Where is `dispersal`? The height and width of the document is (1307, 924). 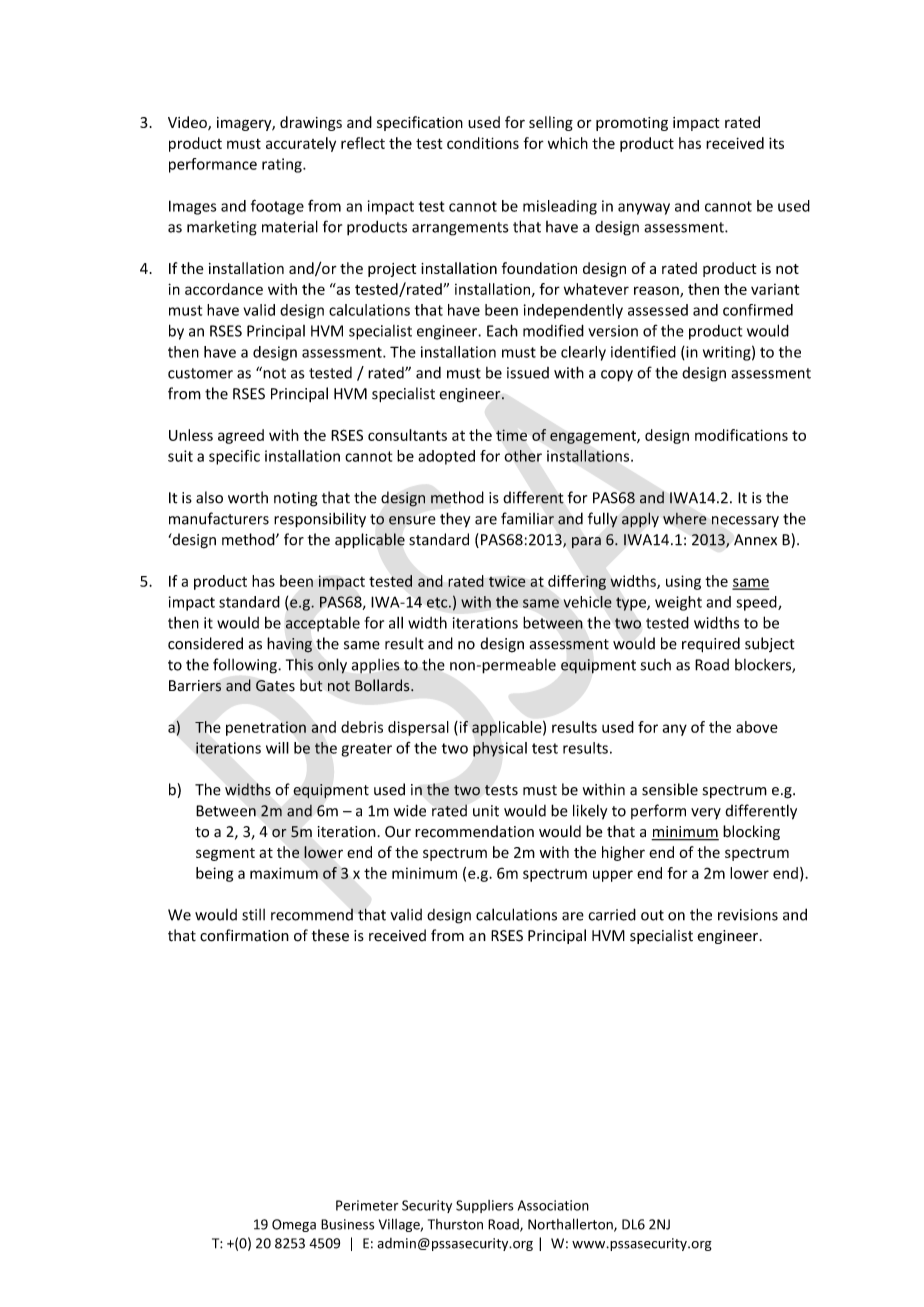
dispersal is located at coordinates (418, 728).
